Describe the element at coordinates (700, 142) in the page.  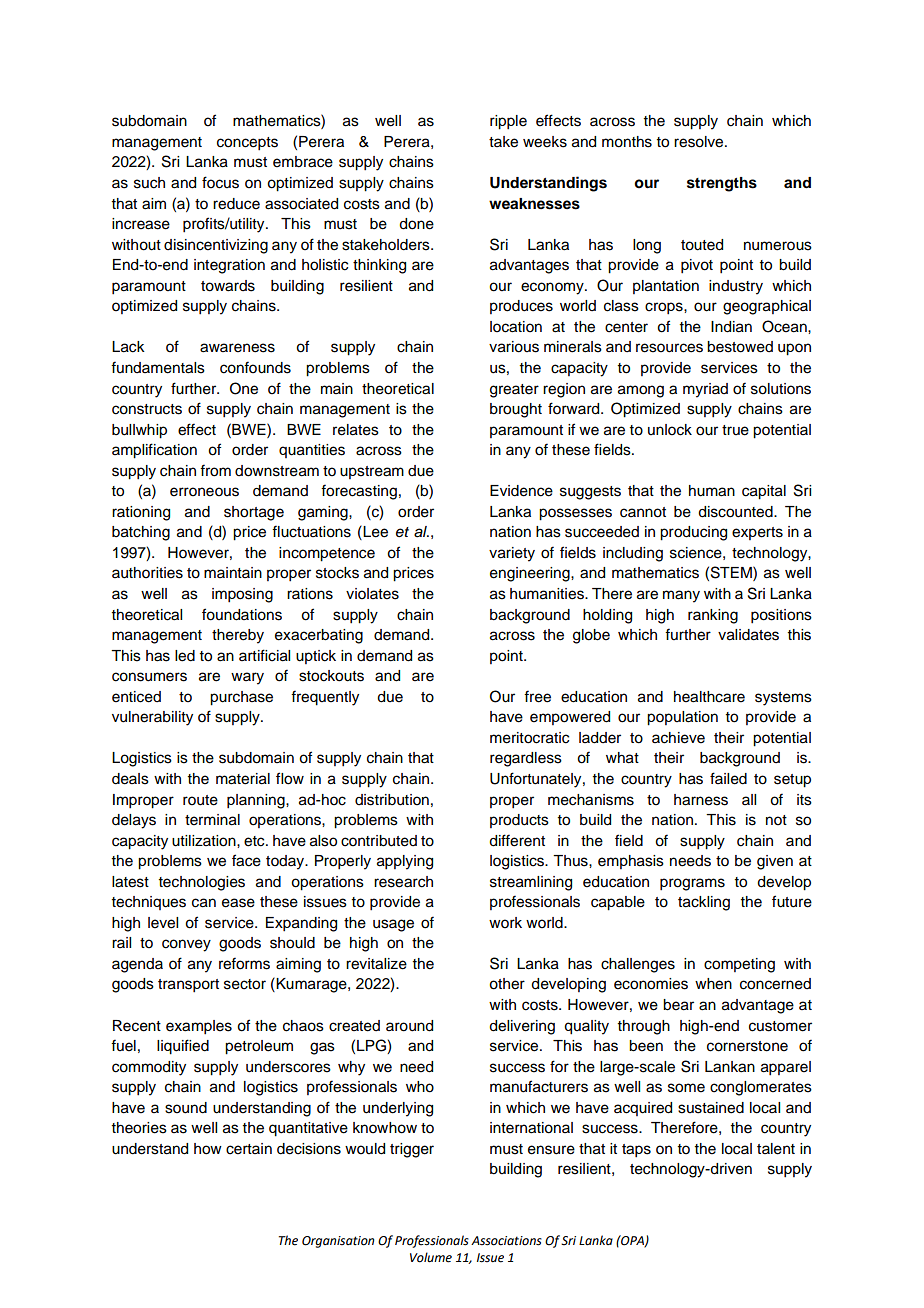
I see `resolve` at that location.
